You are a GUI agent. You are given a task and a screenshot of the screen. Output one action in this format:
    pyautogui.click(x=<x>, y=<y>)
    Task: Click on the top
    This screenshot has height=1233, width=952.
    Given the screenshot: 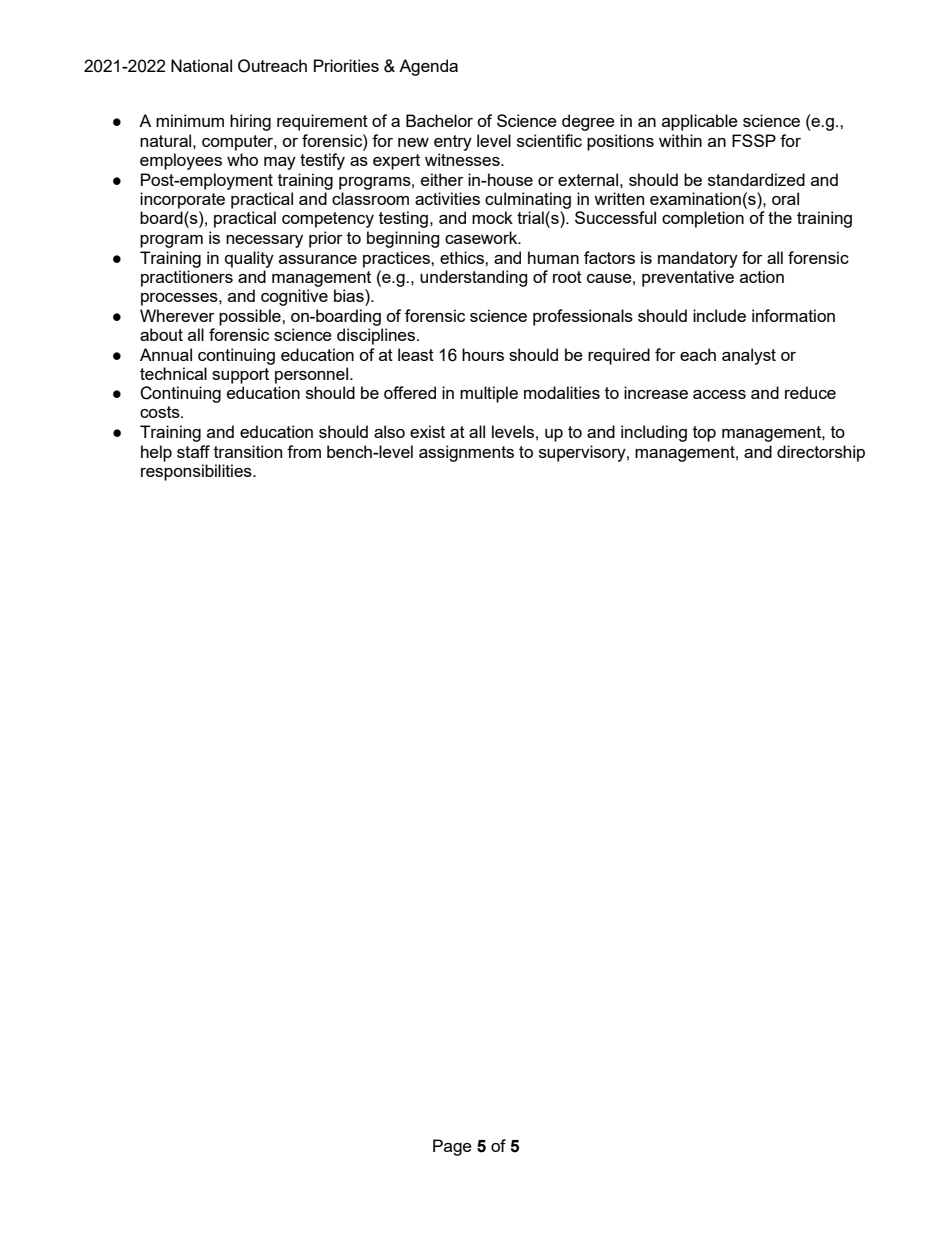 What is the action you would take?
    pyautogui.click(x=704, y=434)
